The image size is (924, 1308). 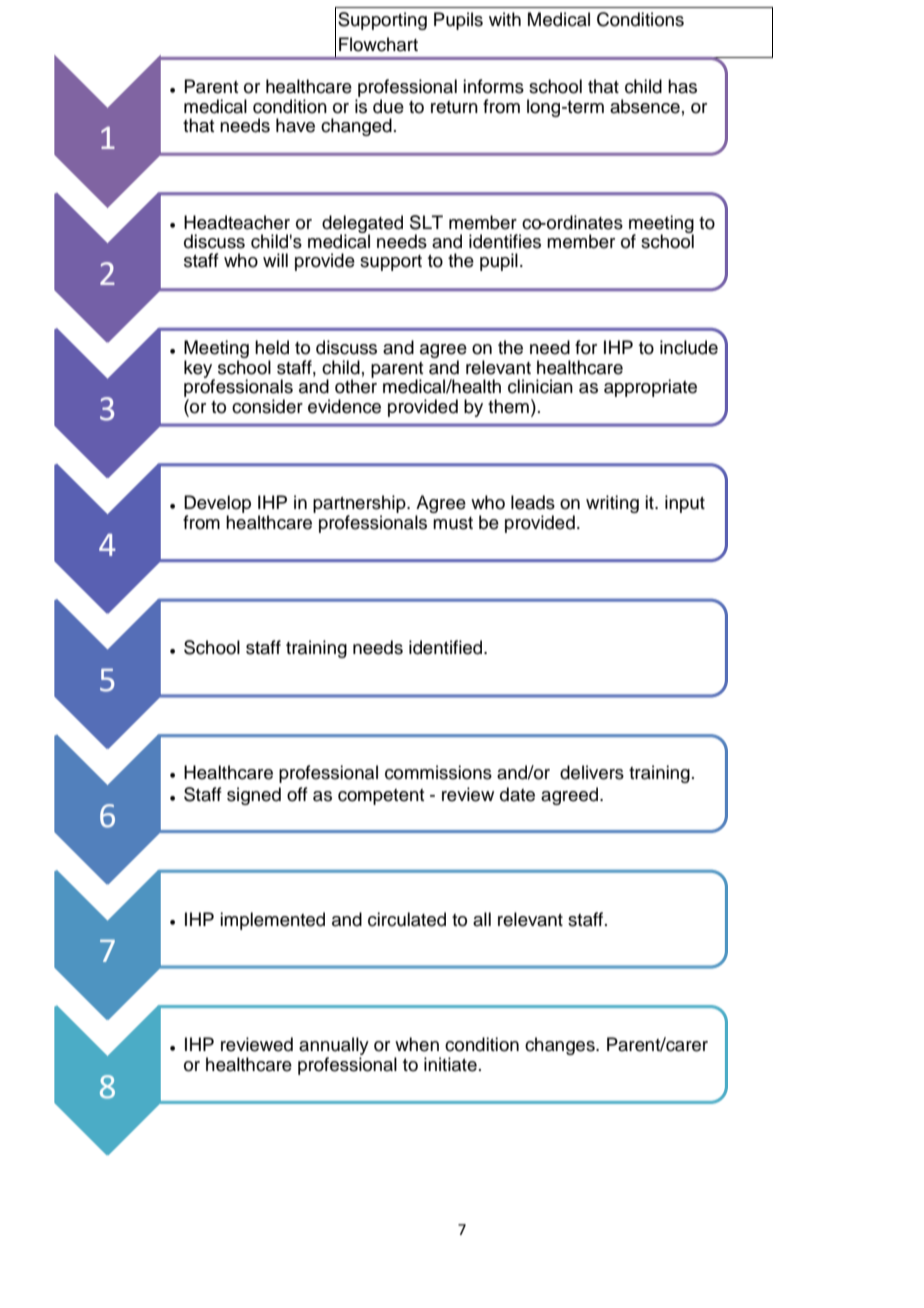 I want to click on annually, so click(x=334, y=1047).
